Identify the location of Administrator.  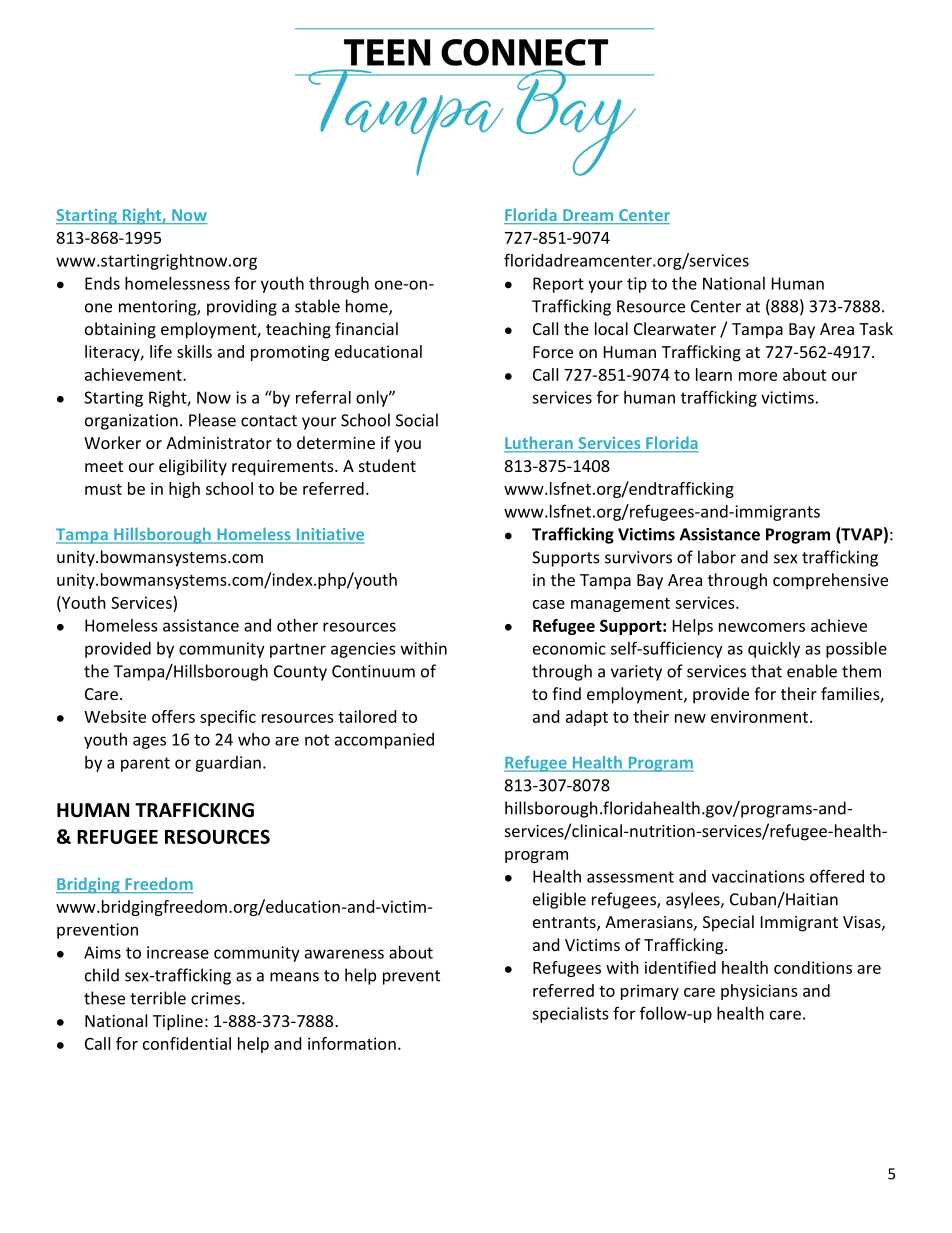
(219, 442).
